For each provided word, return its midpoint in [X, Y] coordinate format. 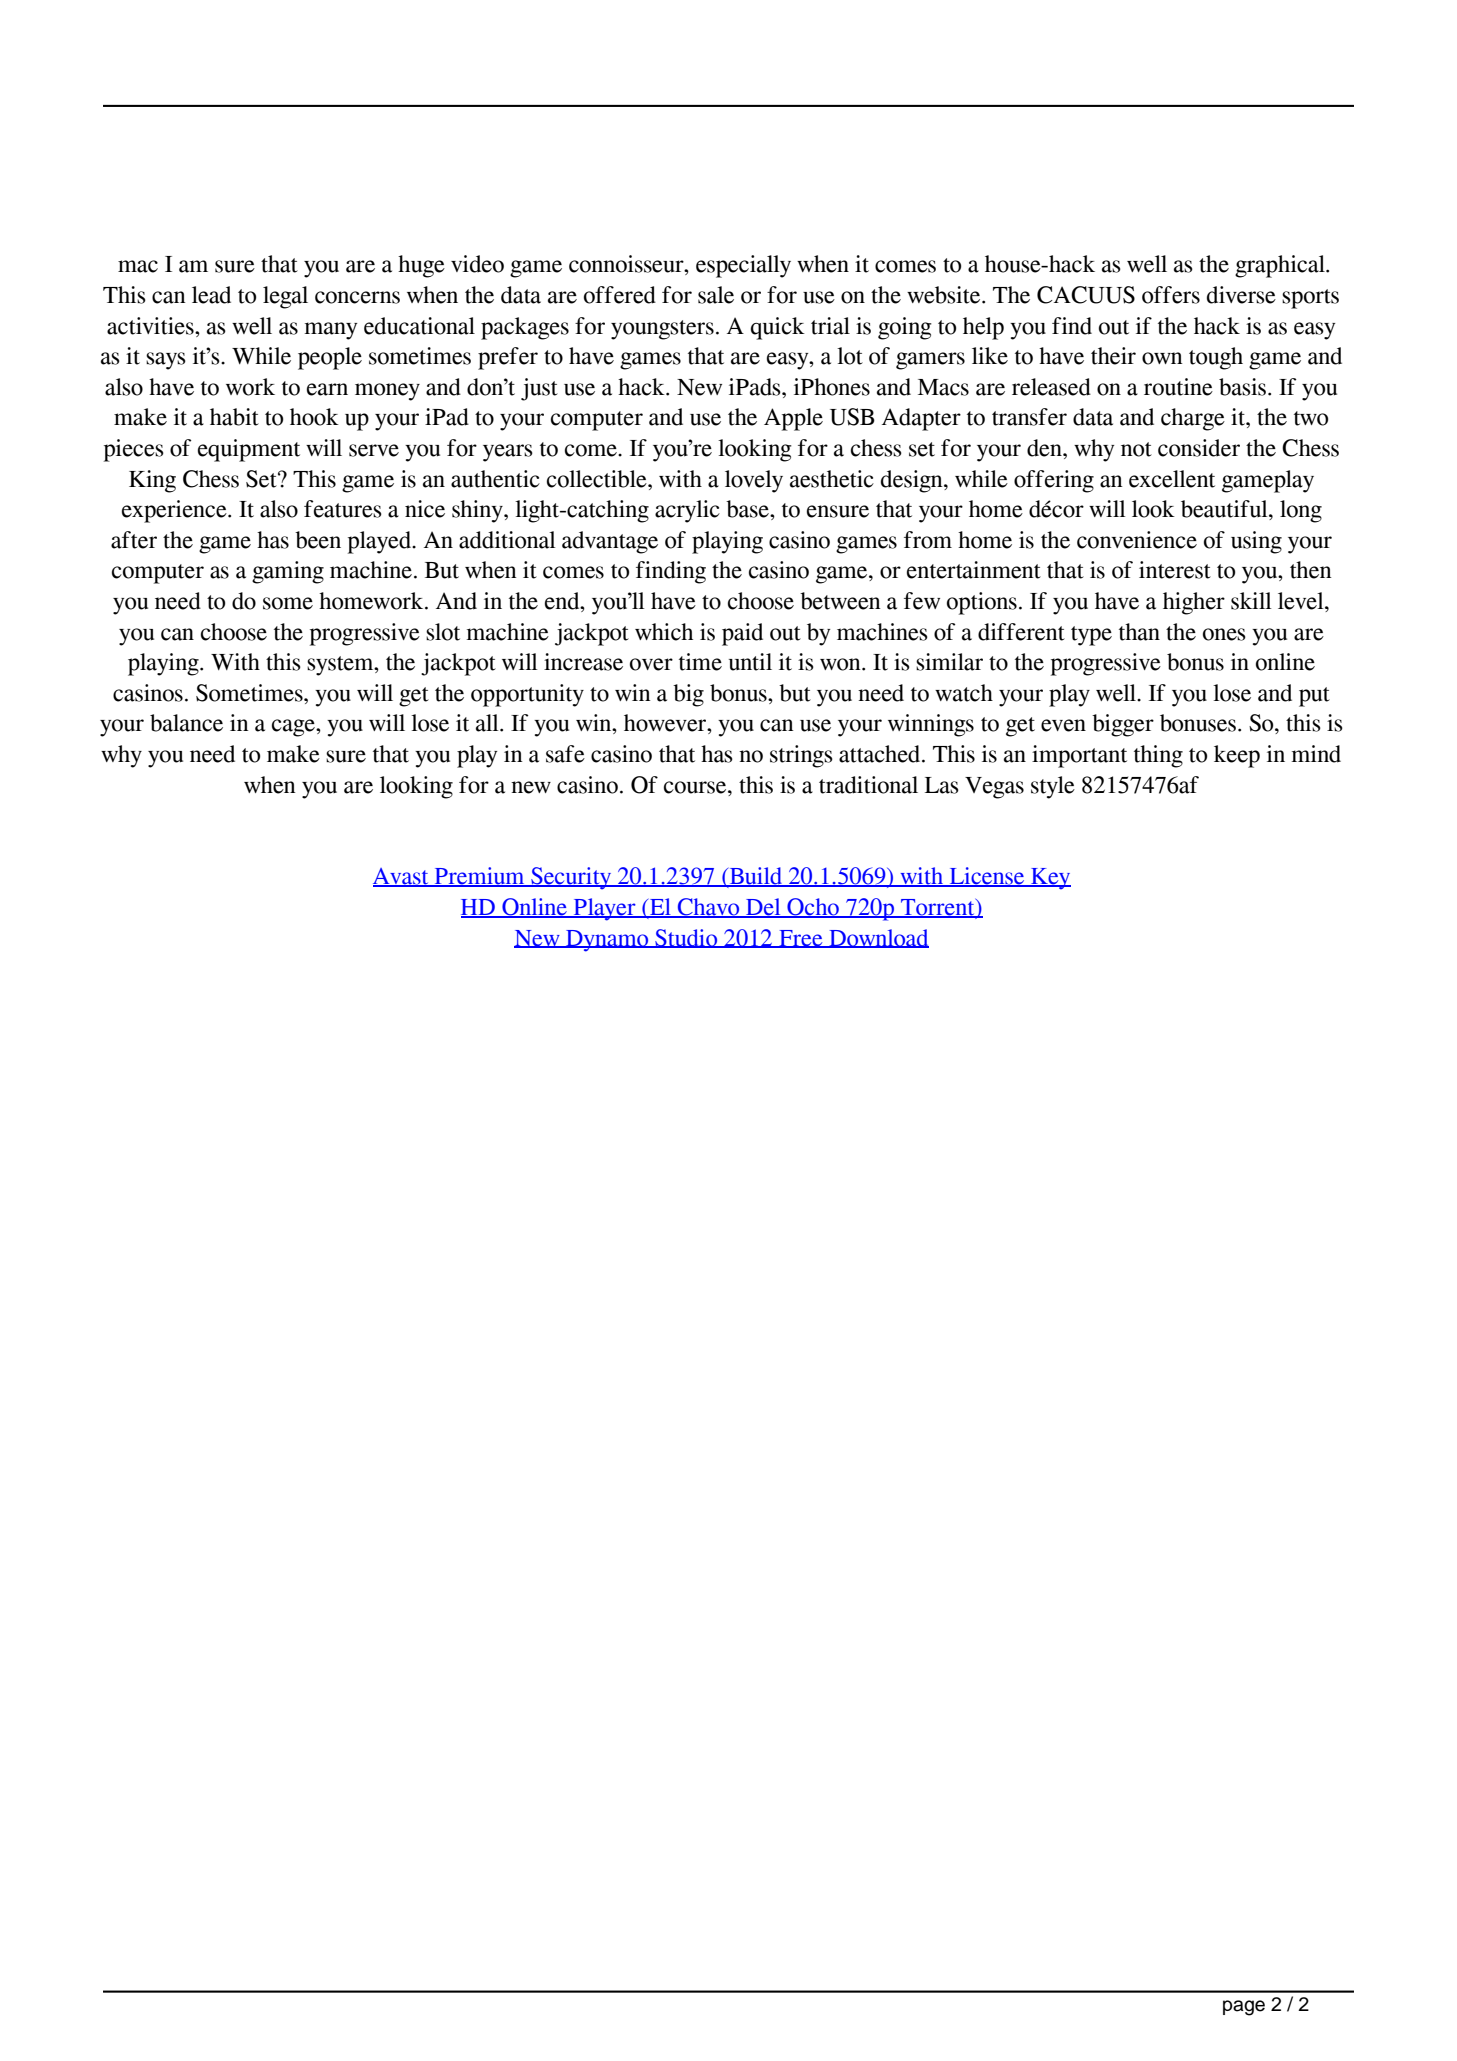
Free [801, 939]
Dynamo [607, 941]
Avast [402, 877]
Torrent [938, 908]
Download [878, 938]
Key [1050, 879]
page [1244, 2008]
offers [1171, 295]
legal [285, 297]
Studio [686, 938]
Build [756, 877]
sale [716, 295]
